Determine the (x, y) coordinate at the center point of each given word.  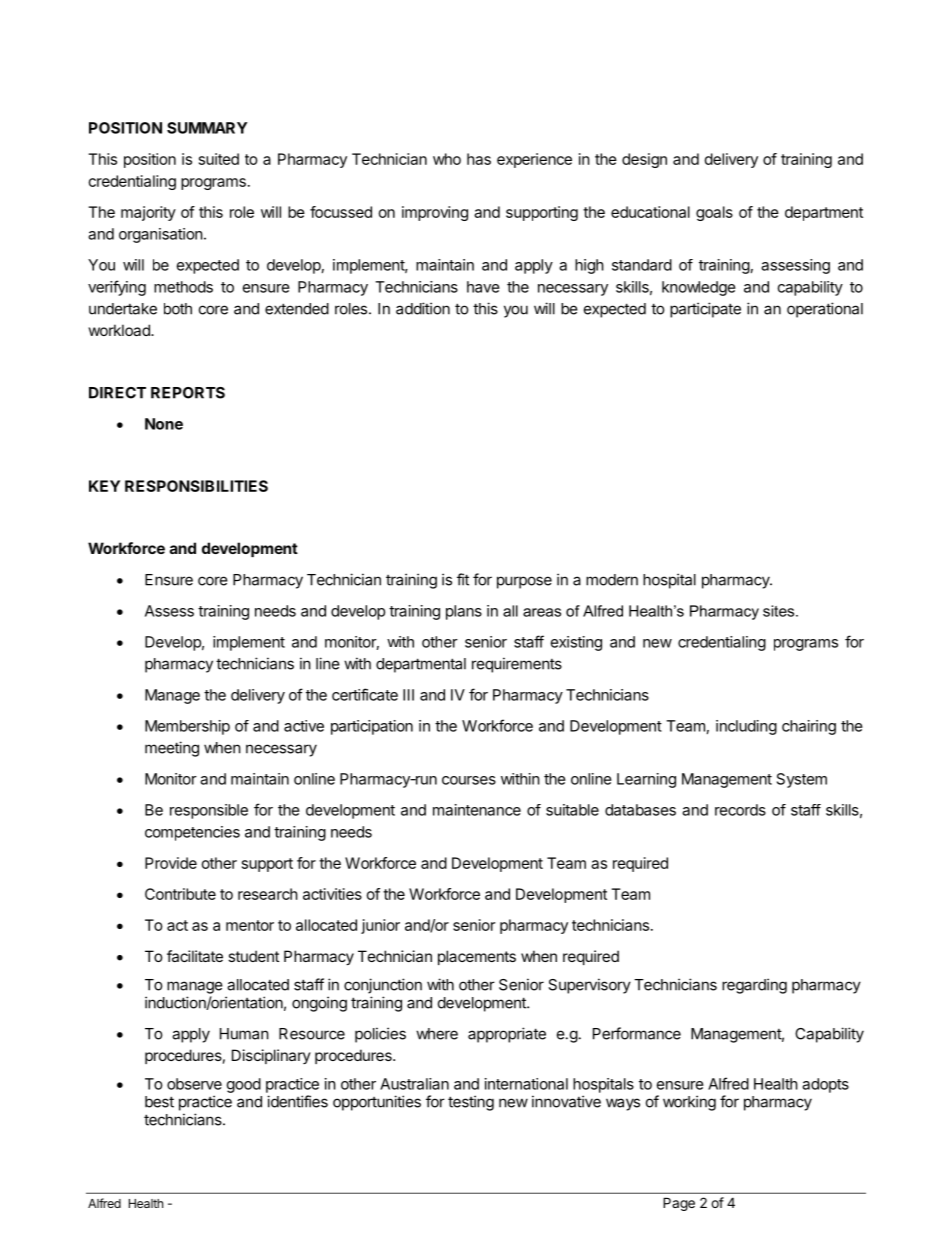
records (740, 810)
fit (463, 579)
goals (714, 213)
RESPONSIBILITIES (196, 486)
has (479, 159)
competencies (192, 833)
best (159, 1102)
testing (471, 1103)
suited (219, 159)
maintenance (477, 810)
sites (780, 611)
